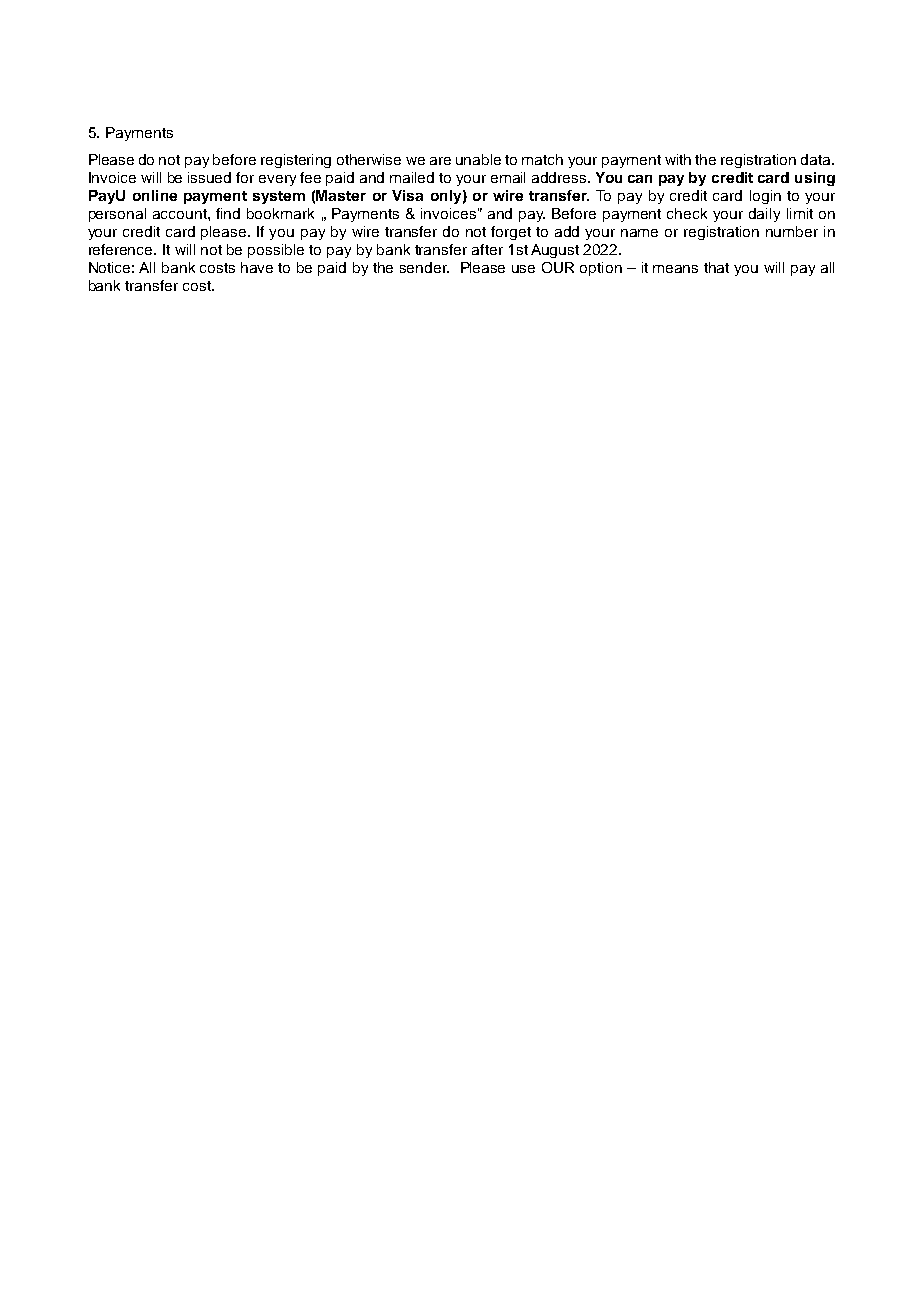  What do you see at coordinates (440, 161) in the screenshot?
I see `are` at bounding box center [440, 161].
